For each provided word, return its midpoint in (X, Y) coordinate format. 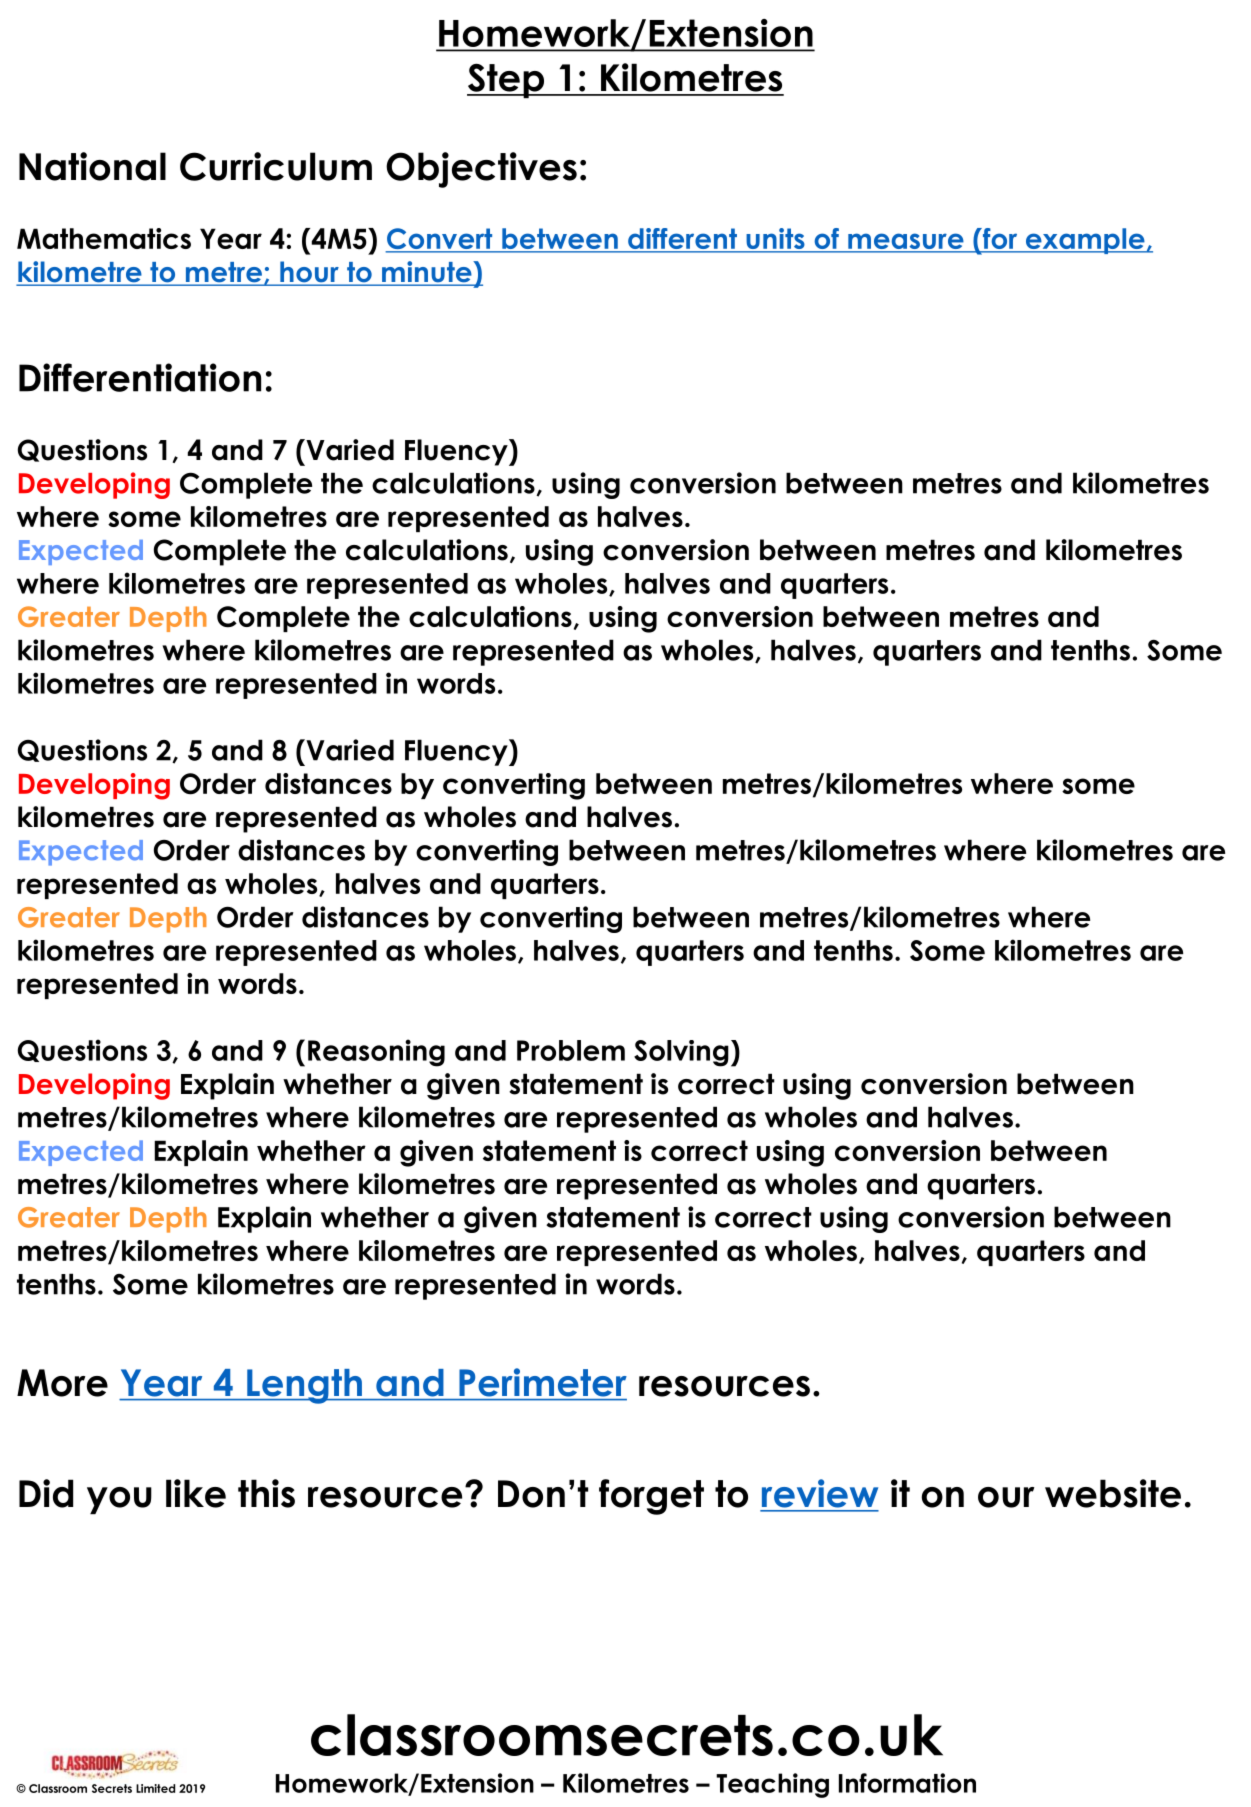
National (92, 166)
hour (309, 273)
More (62, 1383)
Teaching (772, 1785)
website (1113, 1493)
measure (906, 242)
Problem (571, 1050)
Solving (681, 1053)
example (1085, 241)
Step (506, 80)
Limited (155, 1788)
